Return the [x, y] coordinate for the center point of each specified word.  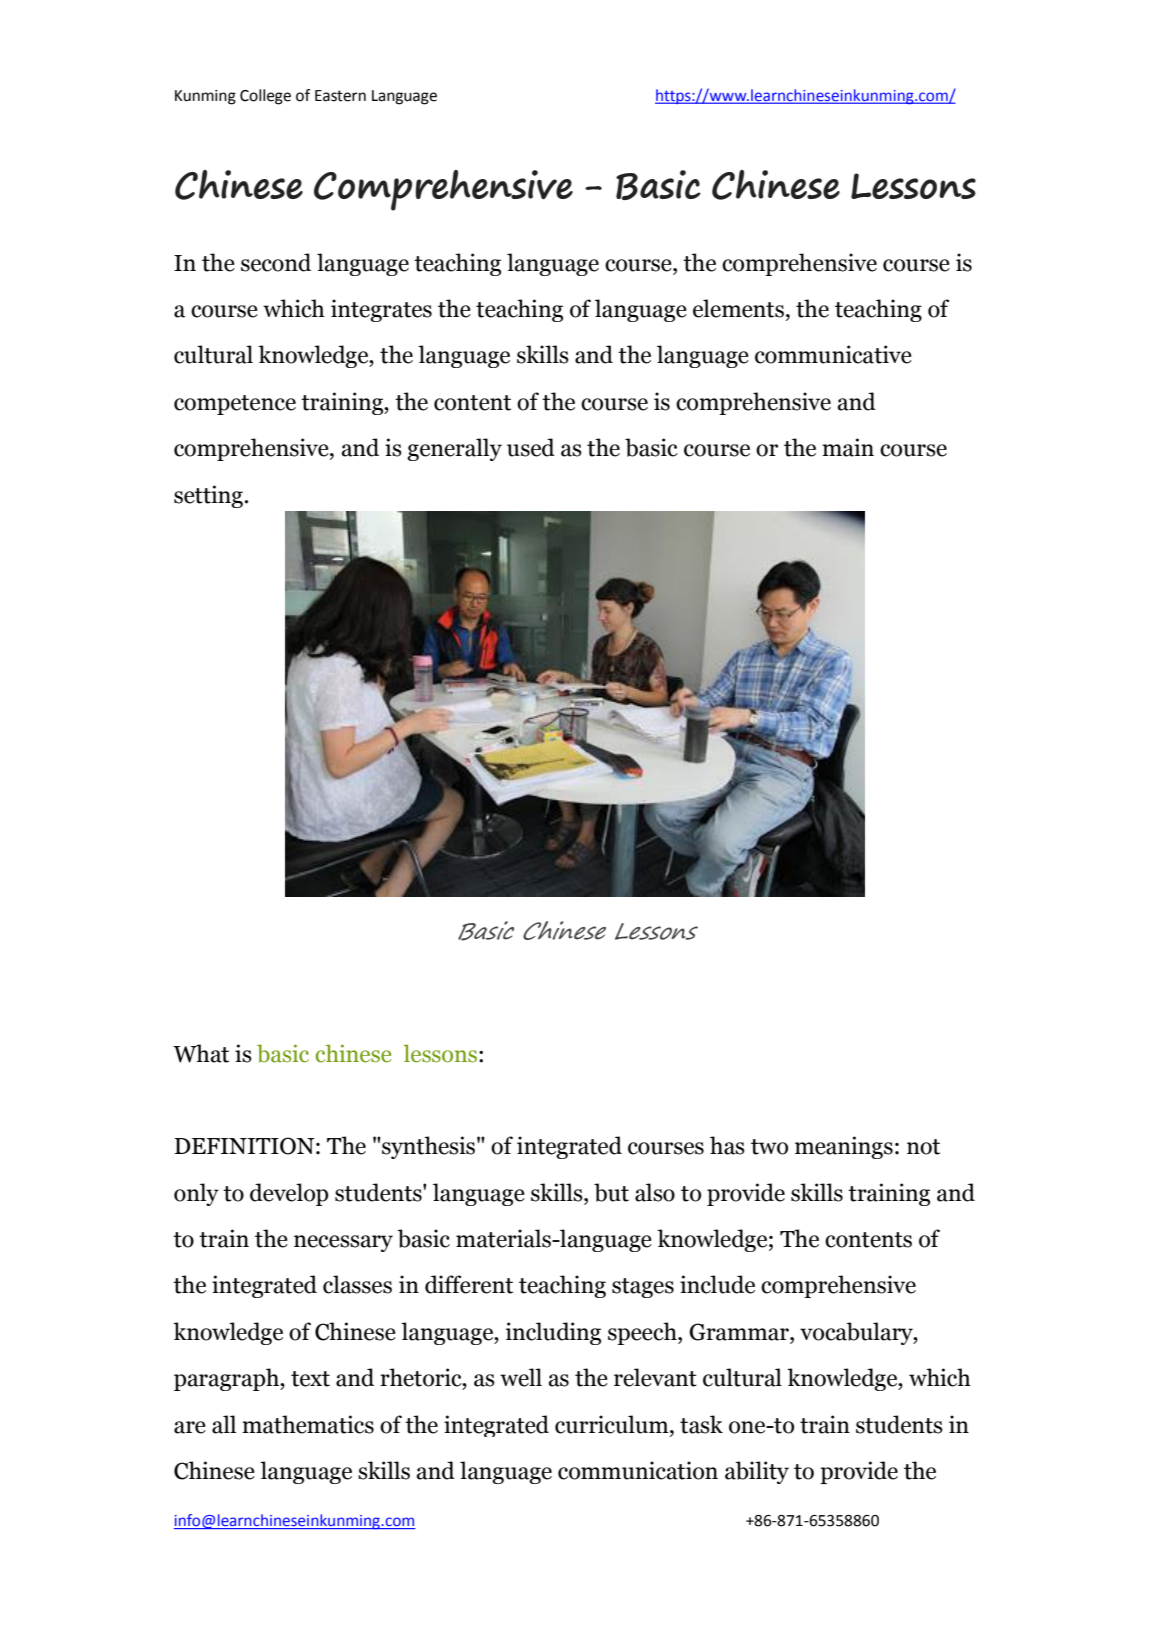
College [265, 97]
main [848, 447]
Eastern [340, 96]
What [201, 1053]
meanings [844, 1147]
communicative [833, 354]
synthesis [429, 1147]
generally [454, 449]
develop [289, 1194]
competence [235, 405]
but [611, 1192]
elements [738, 308]
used [531, 447]
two [769, 1147]
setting [208, 496]
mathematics [308, 1424]
